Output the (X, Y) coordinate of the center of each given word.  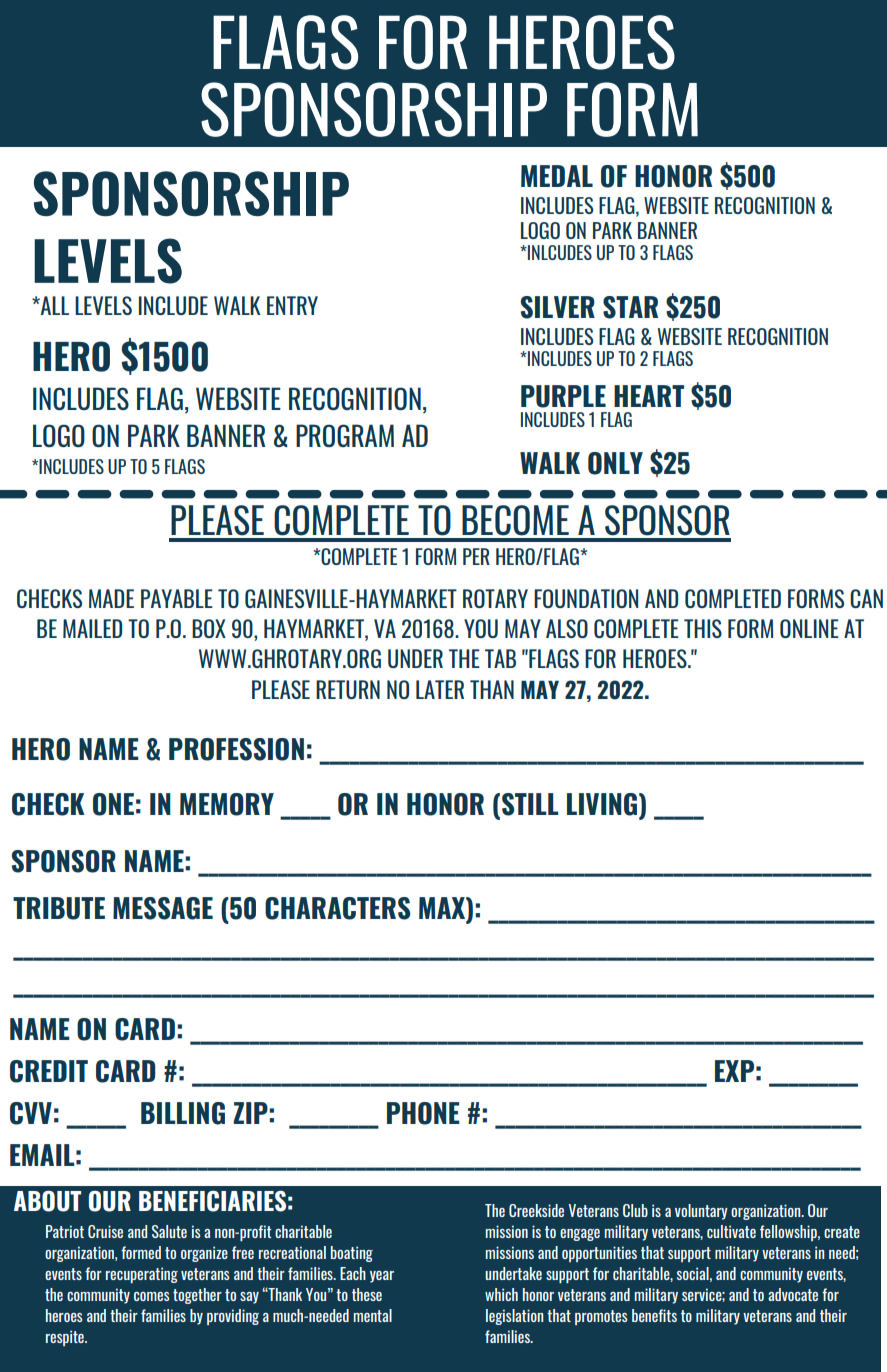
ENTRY (292, 305)
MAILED (92, 628)
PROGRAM (345, 435)
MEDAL (557, 176)
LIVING (603, 805)
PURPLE (563, 396)
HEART (649, 396)
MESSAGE (163, 908)
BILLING (183, 1113)
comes (151, 1296)
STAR (630, 307)
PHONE (423, 1113)
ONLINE (809, 628)
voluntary (701, 1212)
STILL (530, 804)
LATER (440, 689)
